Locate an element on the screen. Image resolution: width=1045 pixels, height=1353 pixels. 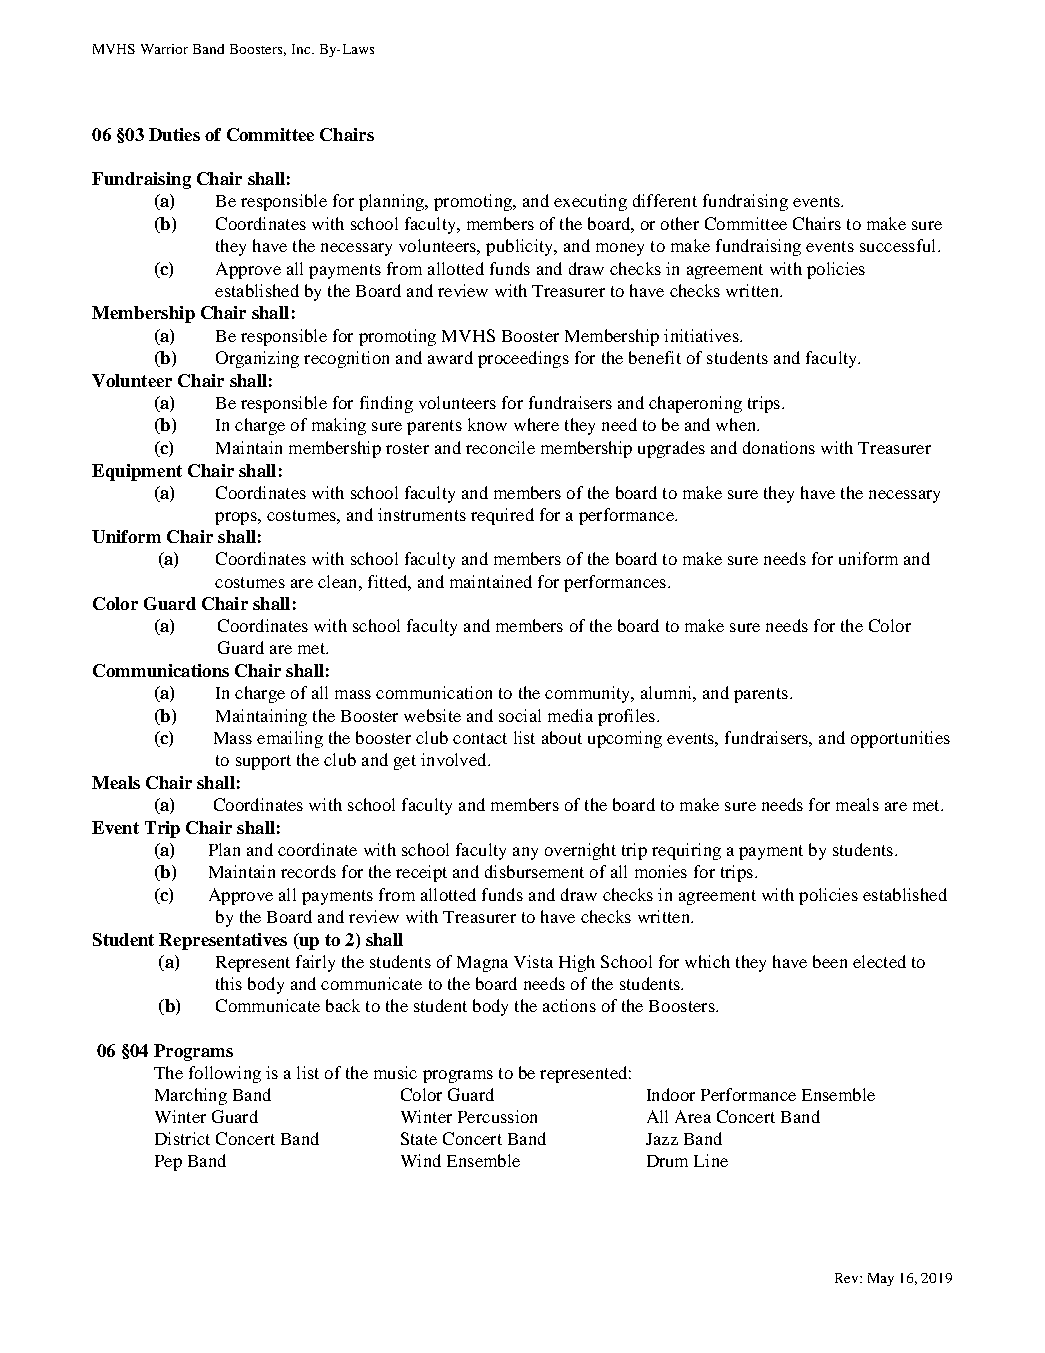
Vista is located at coordinates (533, 961).
